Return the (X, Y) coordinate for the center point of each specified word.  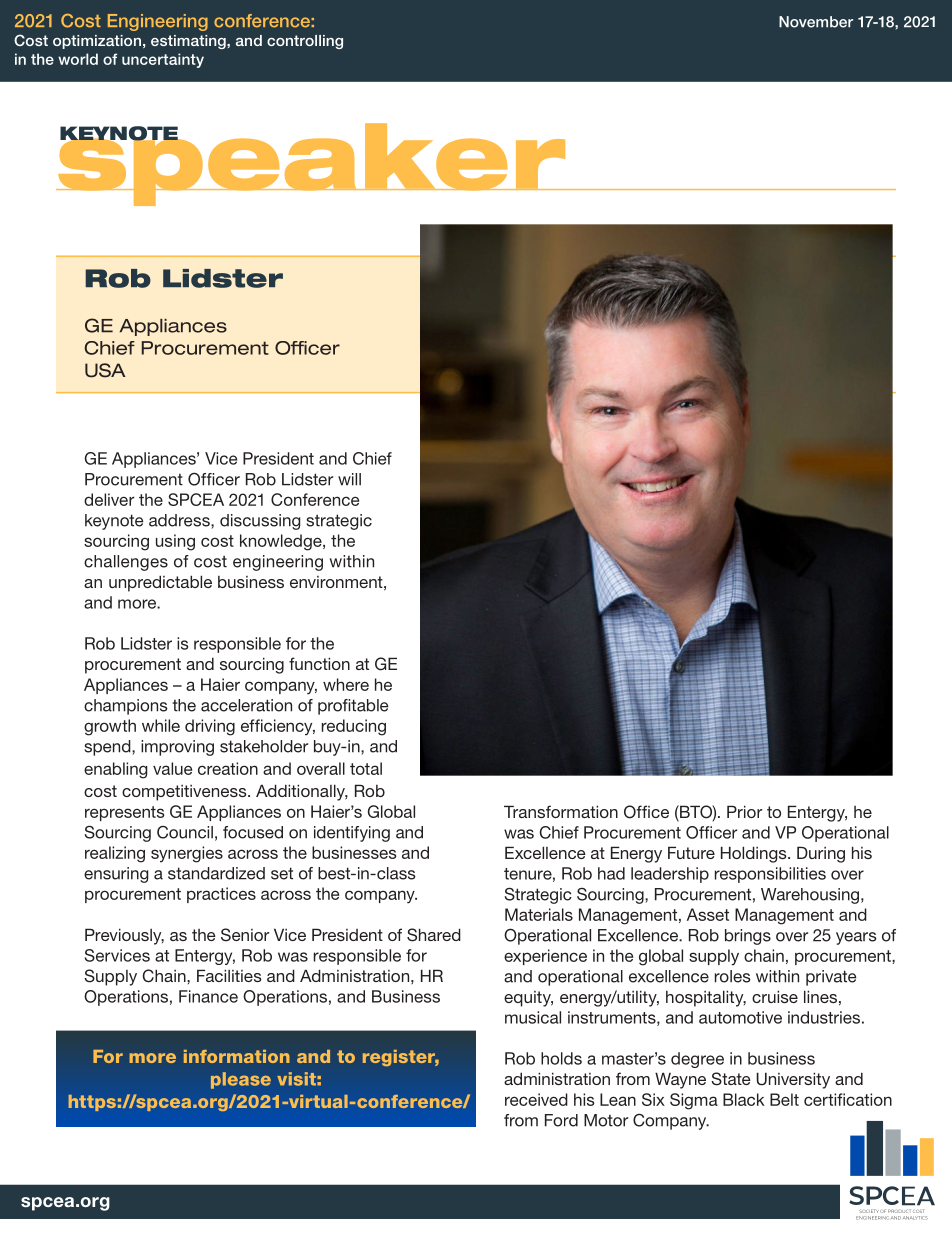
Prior (744, 811)
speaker (312, 164)
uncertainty (163, 60)
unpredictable (160, 583)
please (241, 1080)
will (349, 479)
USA (105, 370)
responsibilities (770, 875)
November (816, 22)
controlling (305, 42)
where (346, 684)
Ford (561, 1120)
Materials (539, 914)
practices (221, 895)
